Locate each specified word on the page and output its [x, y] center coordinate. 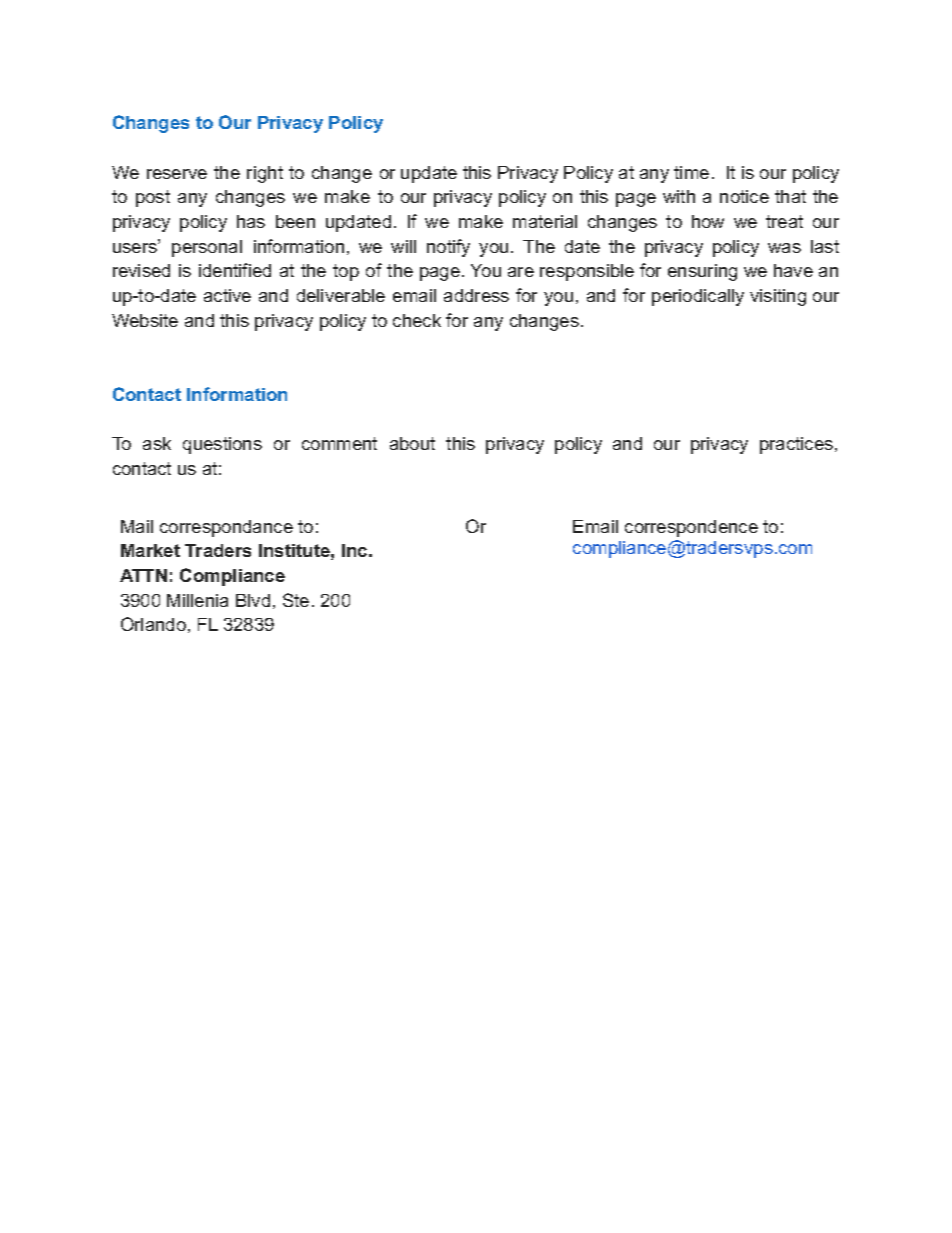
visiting [778, 297]
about [412, 443]
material [545, 221]
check [417, 320]
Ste [296, 600]
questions [222, 445]
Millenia [197, 600]
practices [798, 445]
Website [145, 320]
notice [744, 196]
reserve [177, 174]
